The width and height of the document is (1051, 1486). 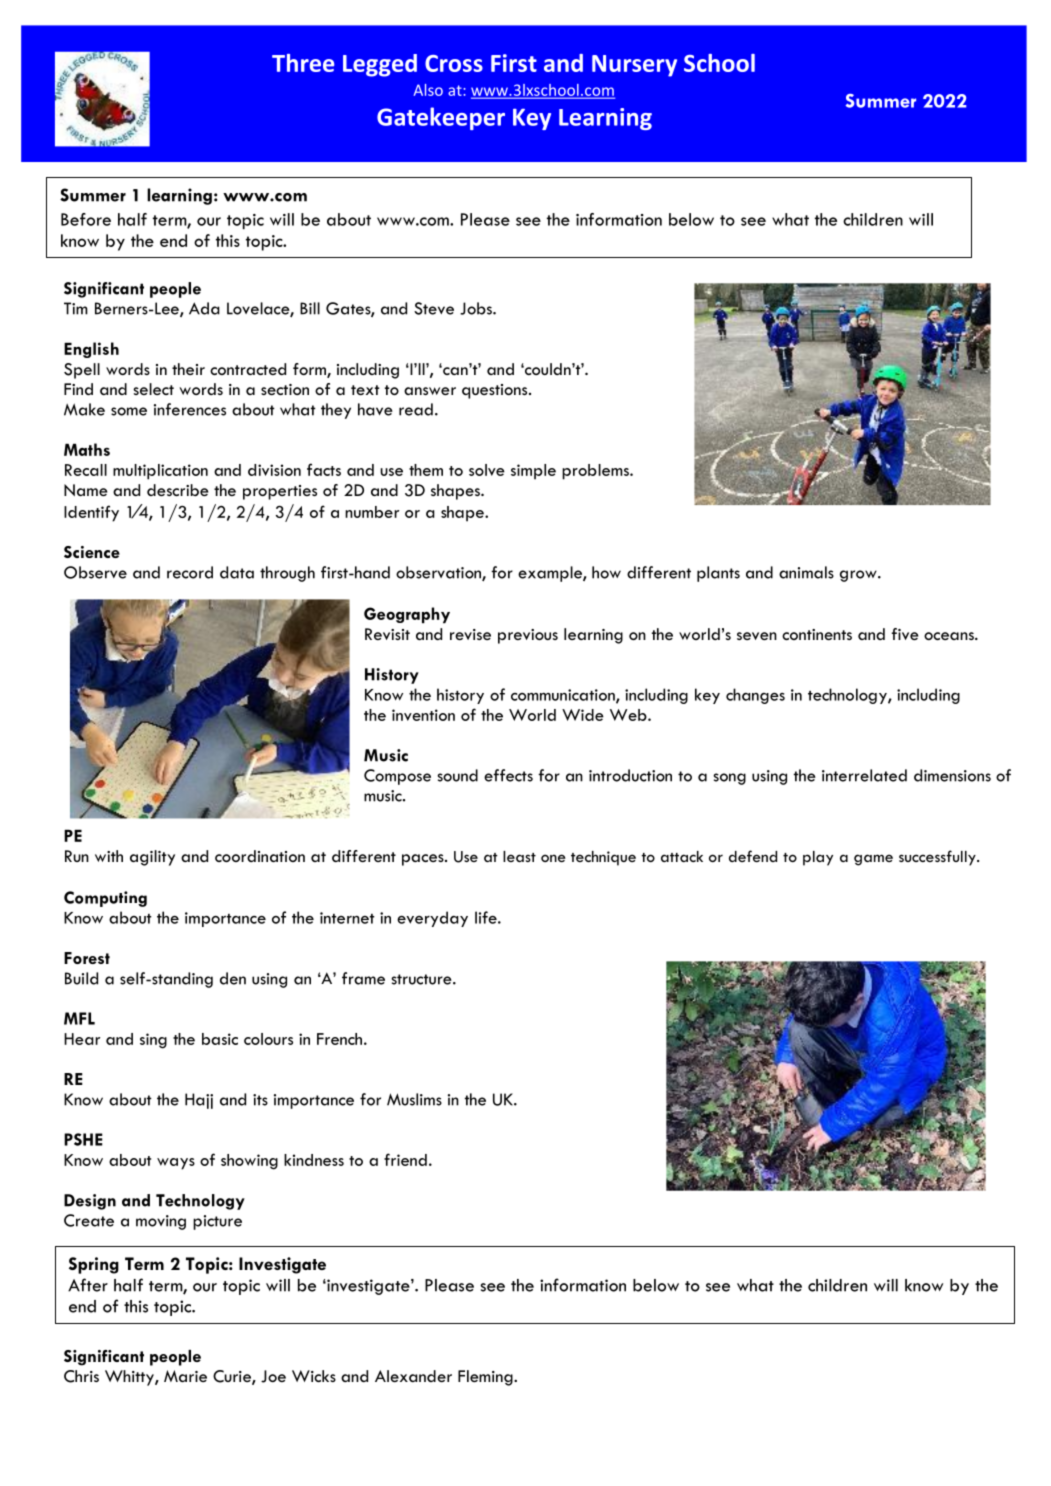 I want to click on Three, so click(x=303, y=63).
